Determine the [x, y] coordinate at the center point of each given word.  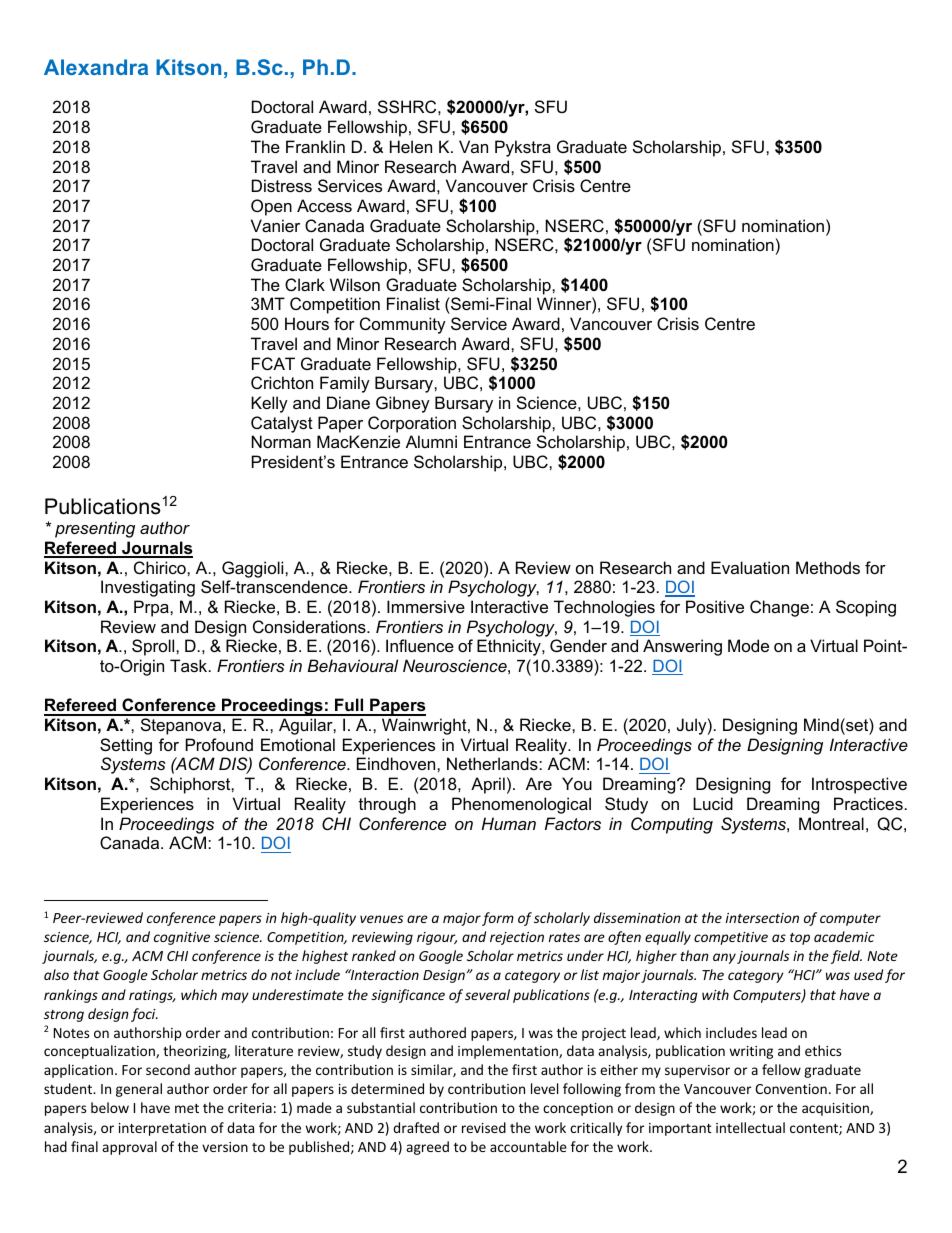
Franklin [315, 146]
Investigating [148, 588]
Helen [411, 146]
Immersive [426, 606]
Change [779, 608]
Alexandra [96, 67]
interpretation [162, 1129]
